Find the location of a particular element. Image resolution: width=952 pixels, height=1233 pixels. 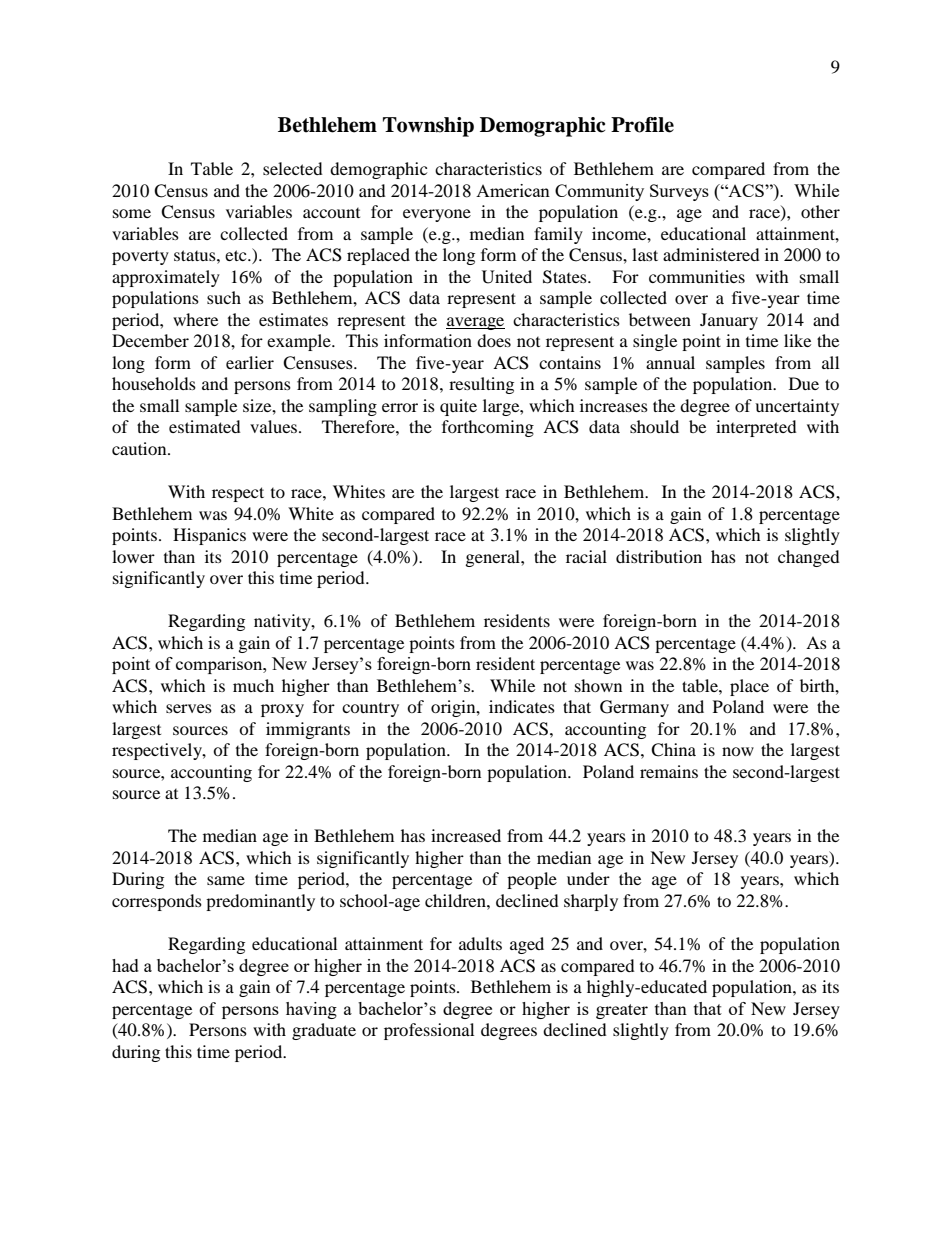

Hispanics is located at coordinates (209, 536).
